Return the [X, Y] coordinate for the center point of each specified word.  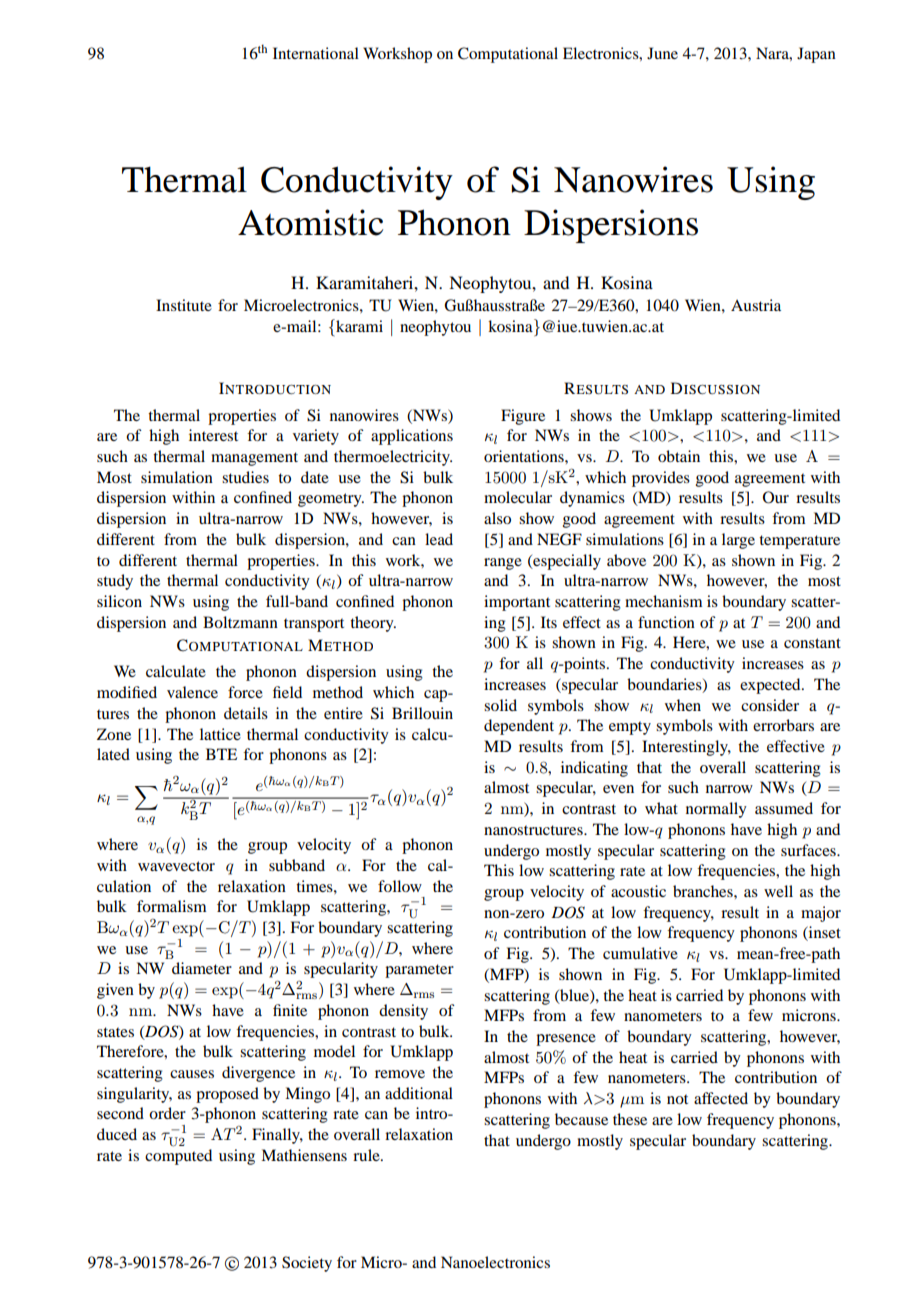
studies [245, 477]
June [662, 53]
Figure [523, 417]
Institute [184, 305]
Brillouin [422, 713]
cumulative [640, 953]
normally [716, 810]
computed [178, 1157]
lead [439, 539]
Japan [816, 55]
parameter [419, 971]
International [316, 53]
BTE [221, 754]
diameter [202, 968]
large [738, 541]
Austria [756, 305]
